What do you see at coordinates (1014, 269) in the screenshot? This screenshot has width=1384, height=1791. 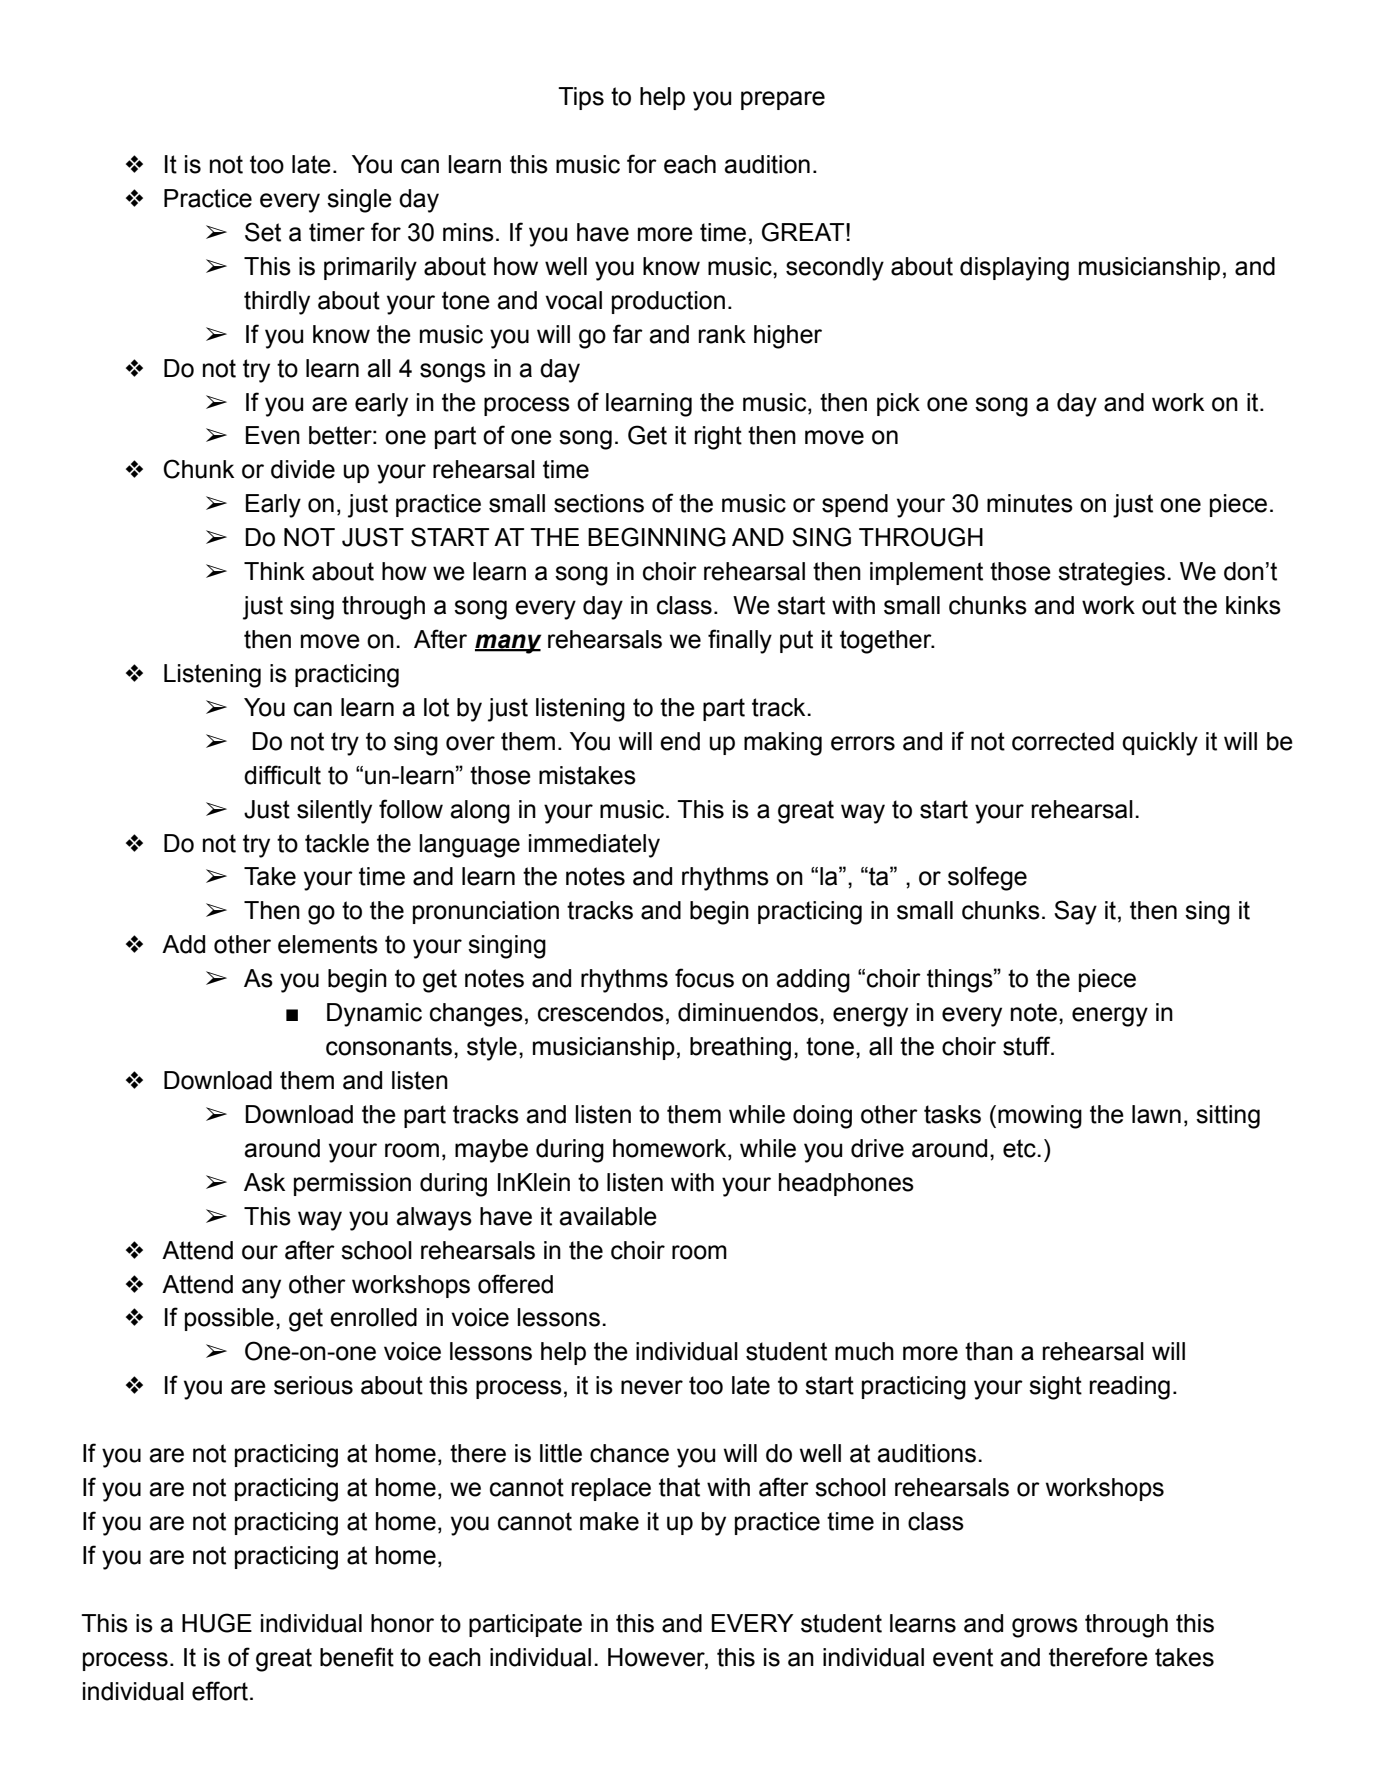 I see `displaying` at bounding box center [1014, 269].
